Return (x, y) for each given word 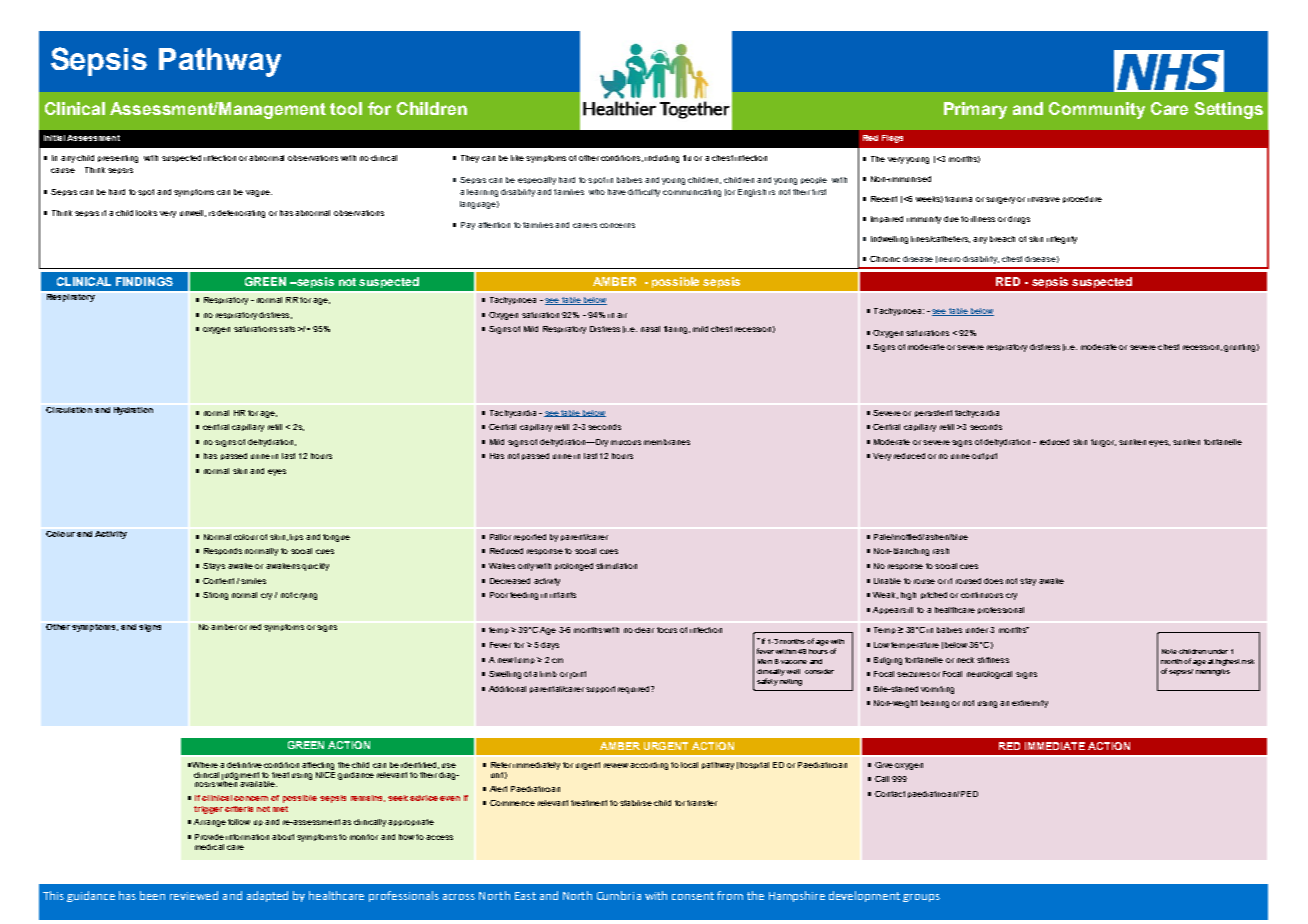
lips (296, 537)
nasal (650, 329)
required (635, 690)
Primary (975, 110)
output (984, 456)
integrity (1062, 240)
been (152, 895)
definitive (244, 765)
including (662, 159)
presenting (118, 159)
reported (530, 537)
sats (287, 329)
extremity (1030, 704)
